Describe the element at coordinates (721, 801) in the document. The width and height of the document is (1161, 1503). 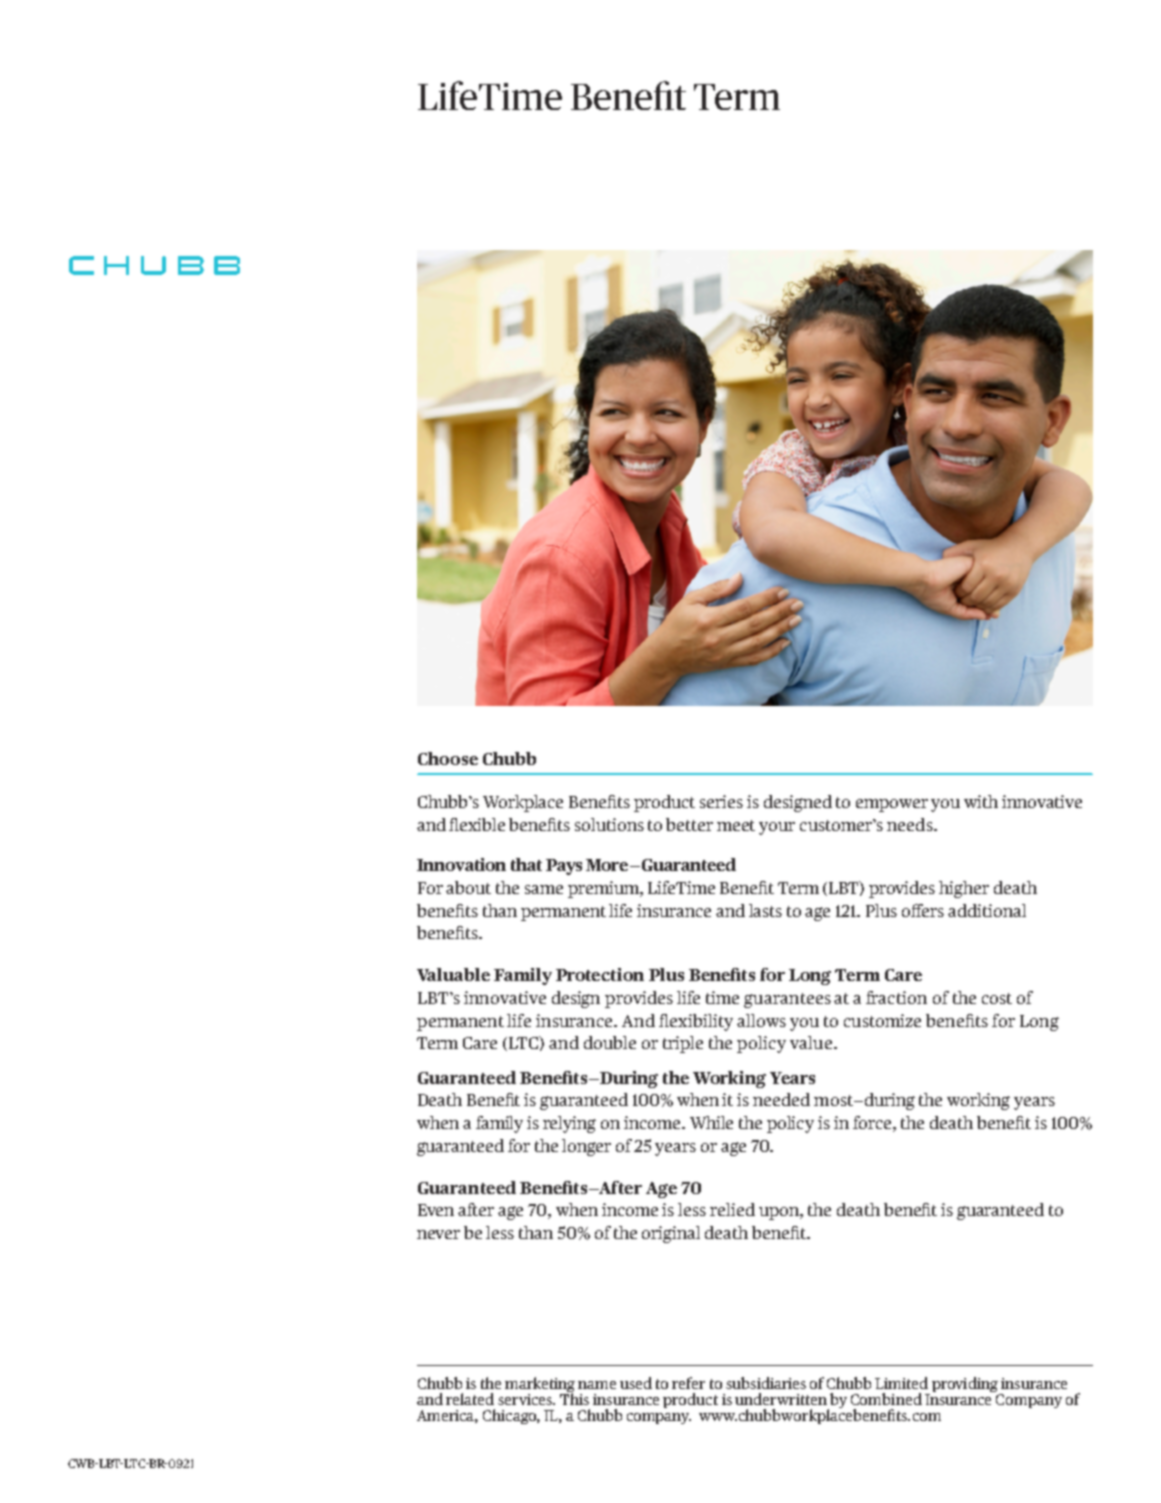
I see `series` at that location.
